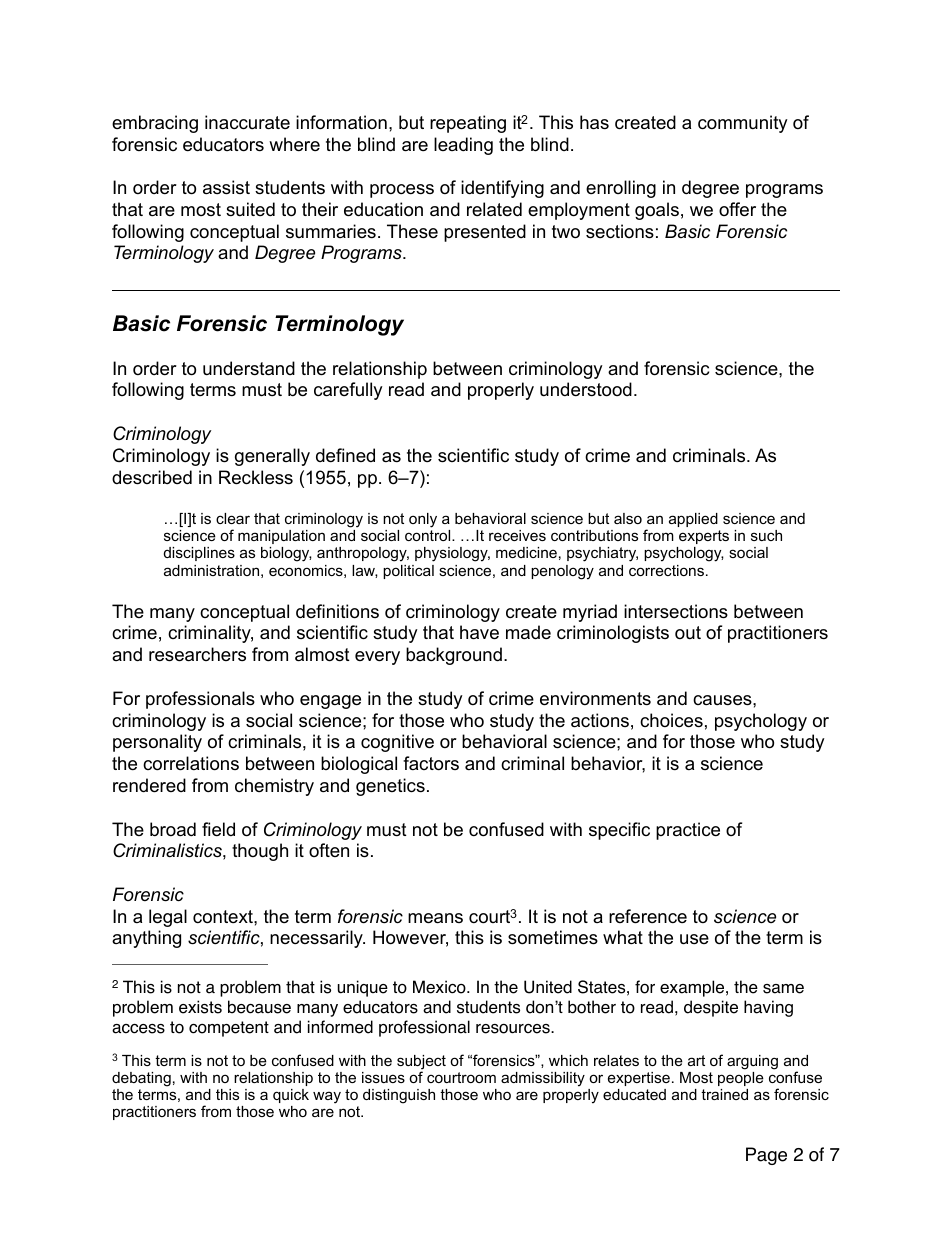 The width and height of the screenshot is (952, 1233). Describe the element at coordinates (479, 632) in the screenshot. I see `have` at that location.
